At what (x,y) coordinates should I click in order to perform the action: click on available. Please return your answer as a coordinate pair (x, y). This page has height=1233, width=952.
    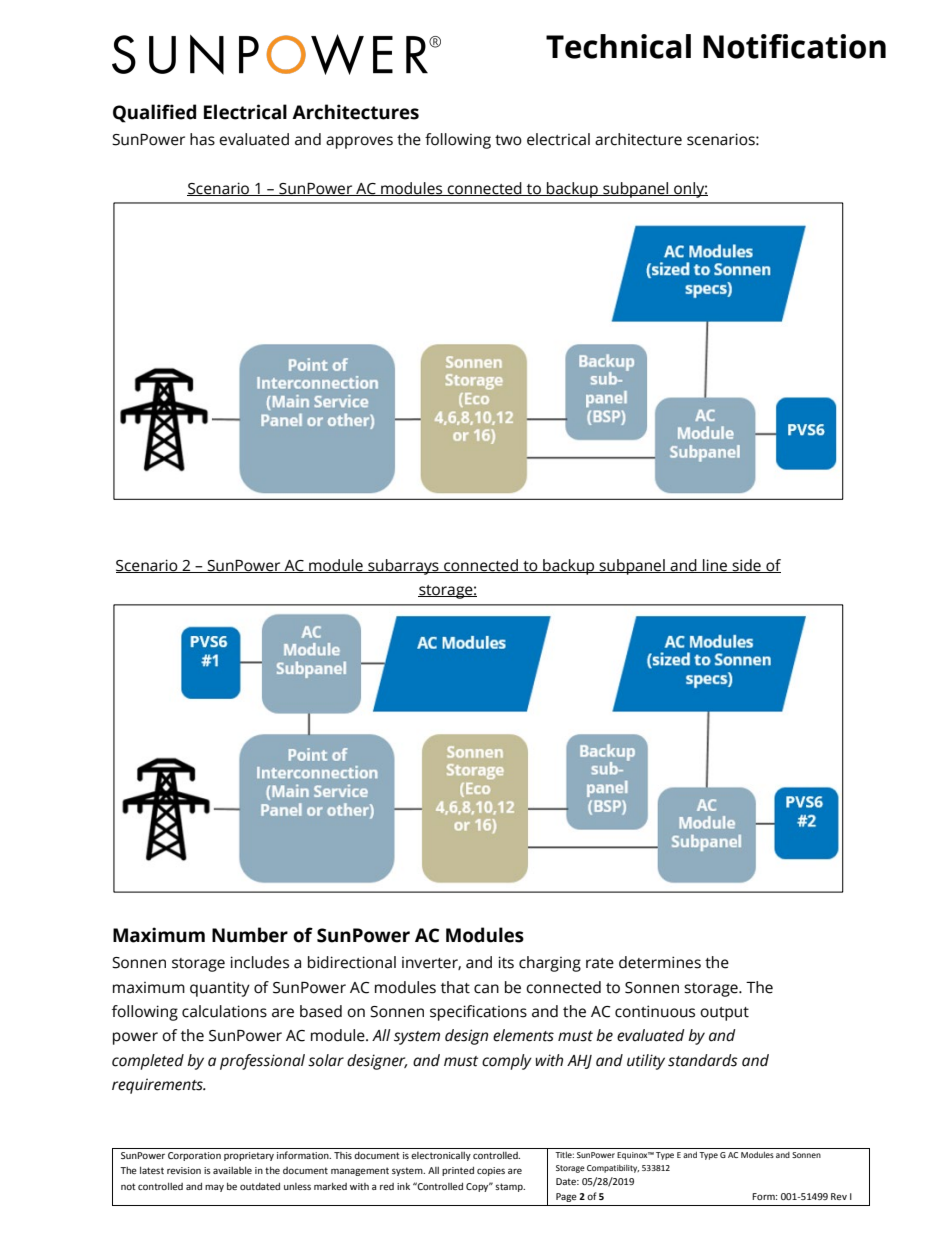
    Looking at the image, I should click on (232, 1170).
